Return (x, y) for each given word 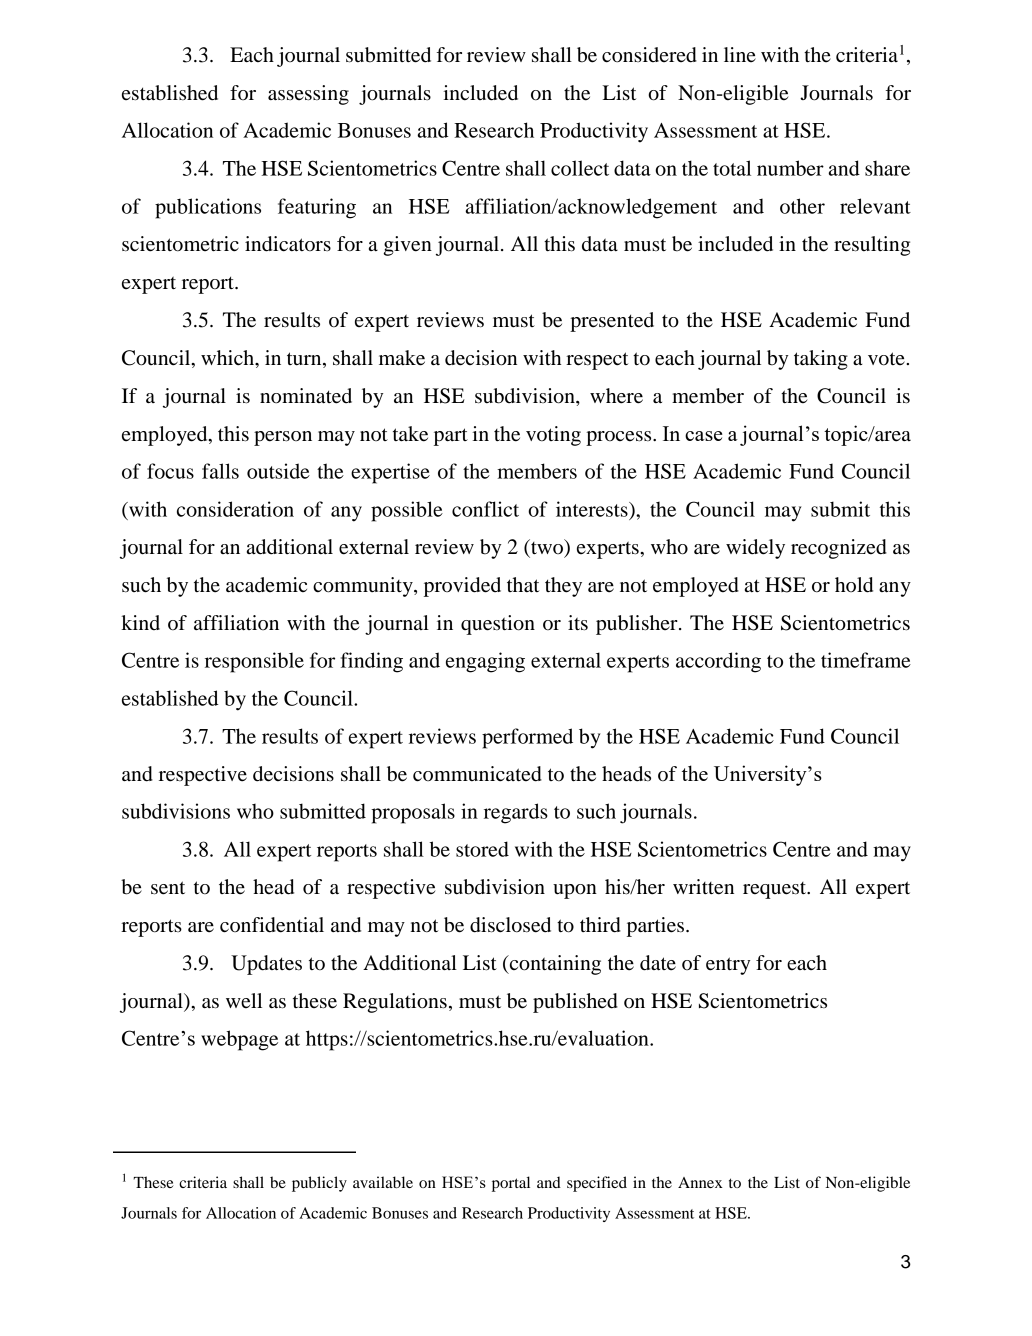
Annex (700, 1182)
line (740, 54)
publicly (319, 1184)
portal (511, 1184)
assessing (308, 95)
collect (580, 168)
